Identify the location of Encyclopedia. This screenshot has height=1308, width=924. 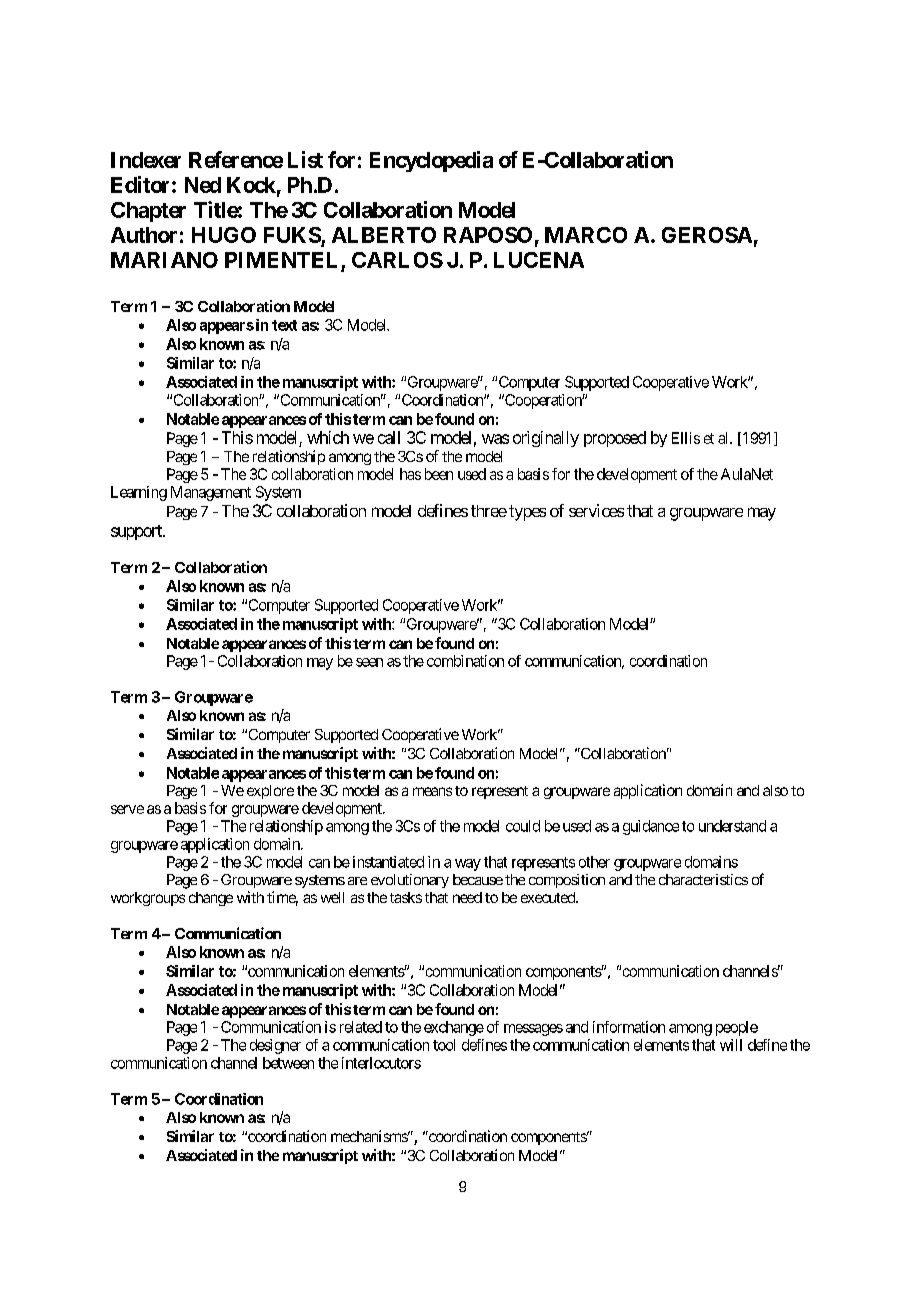
(431, 161).
